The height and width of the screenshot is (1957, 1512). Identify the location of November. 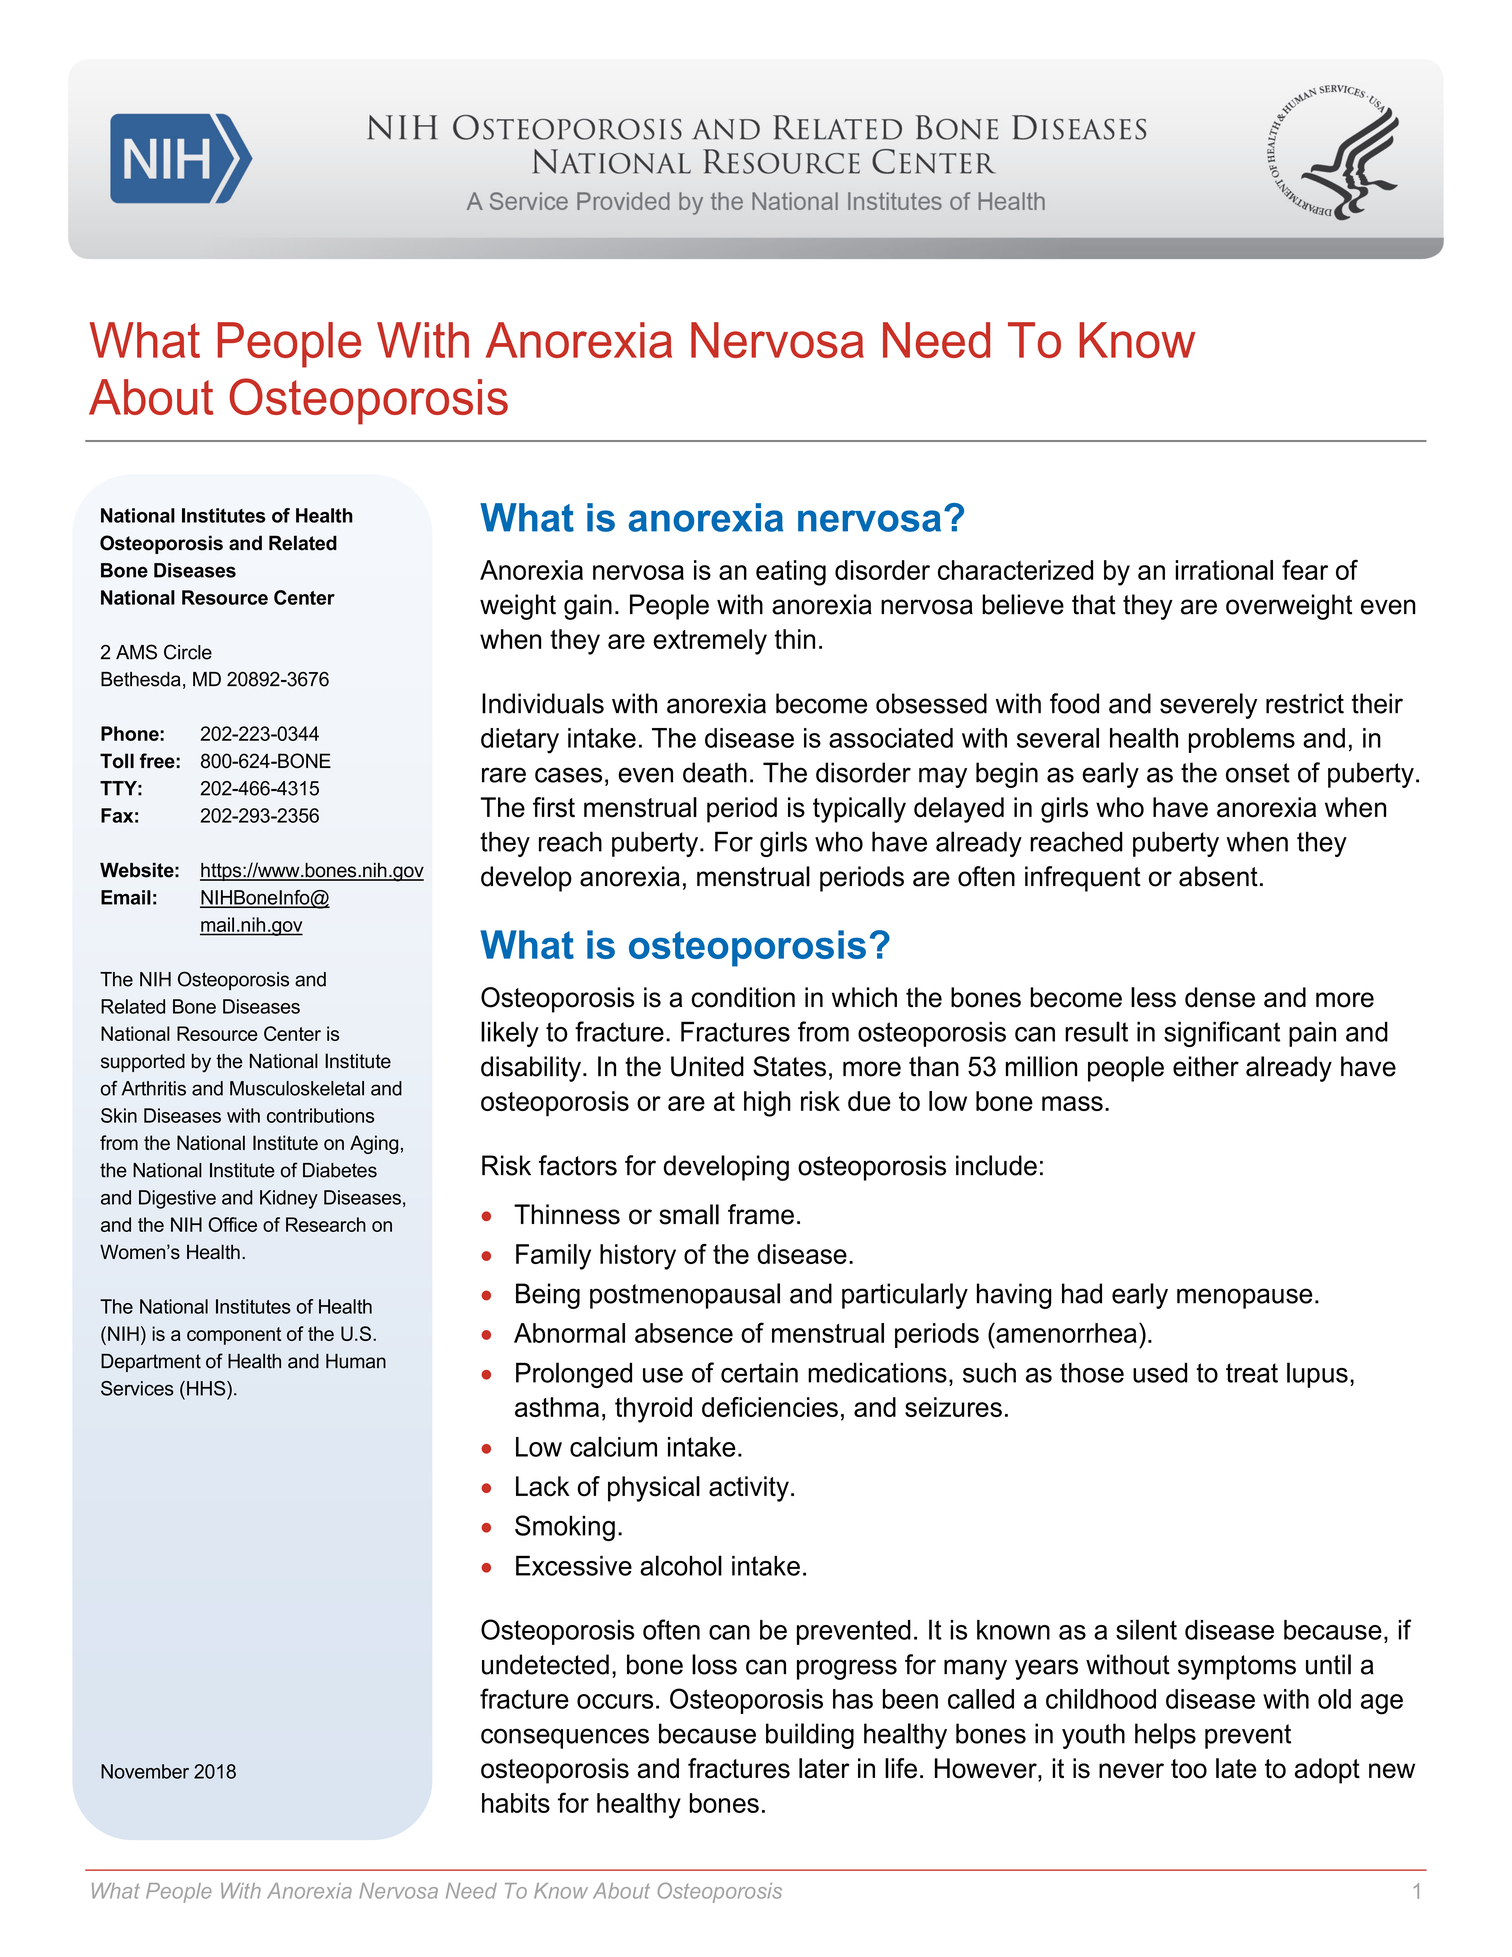
(145, 1771).
